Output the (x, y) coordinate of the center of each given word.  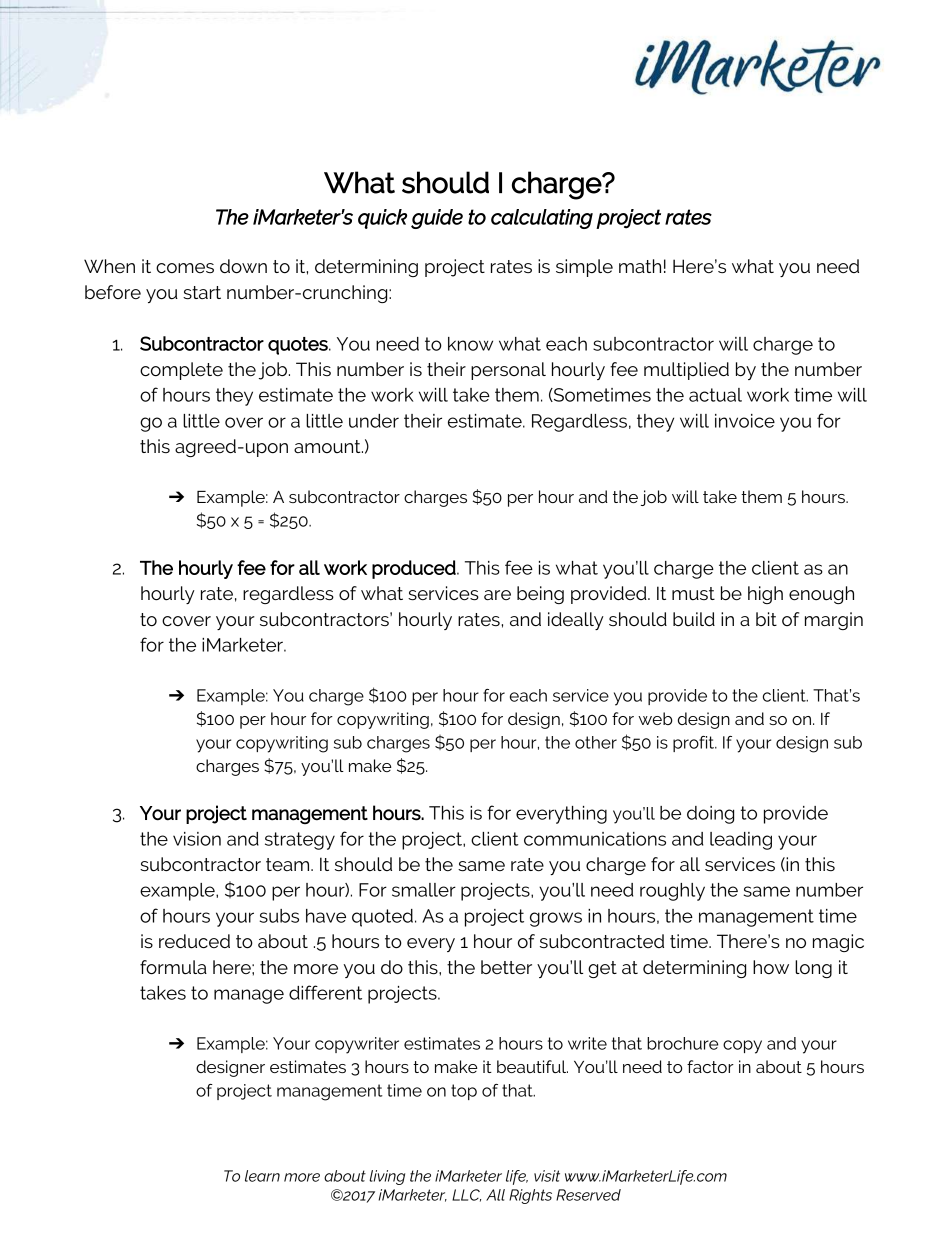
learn (262, 1176)
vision (197, 839)
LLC (466, 1195)
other (596, 742)
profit (695, 744)
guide (437, 219)
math (640, 266)
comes (185, 268)
